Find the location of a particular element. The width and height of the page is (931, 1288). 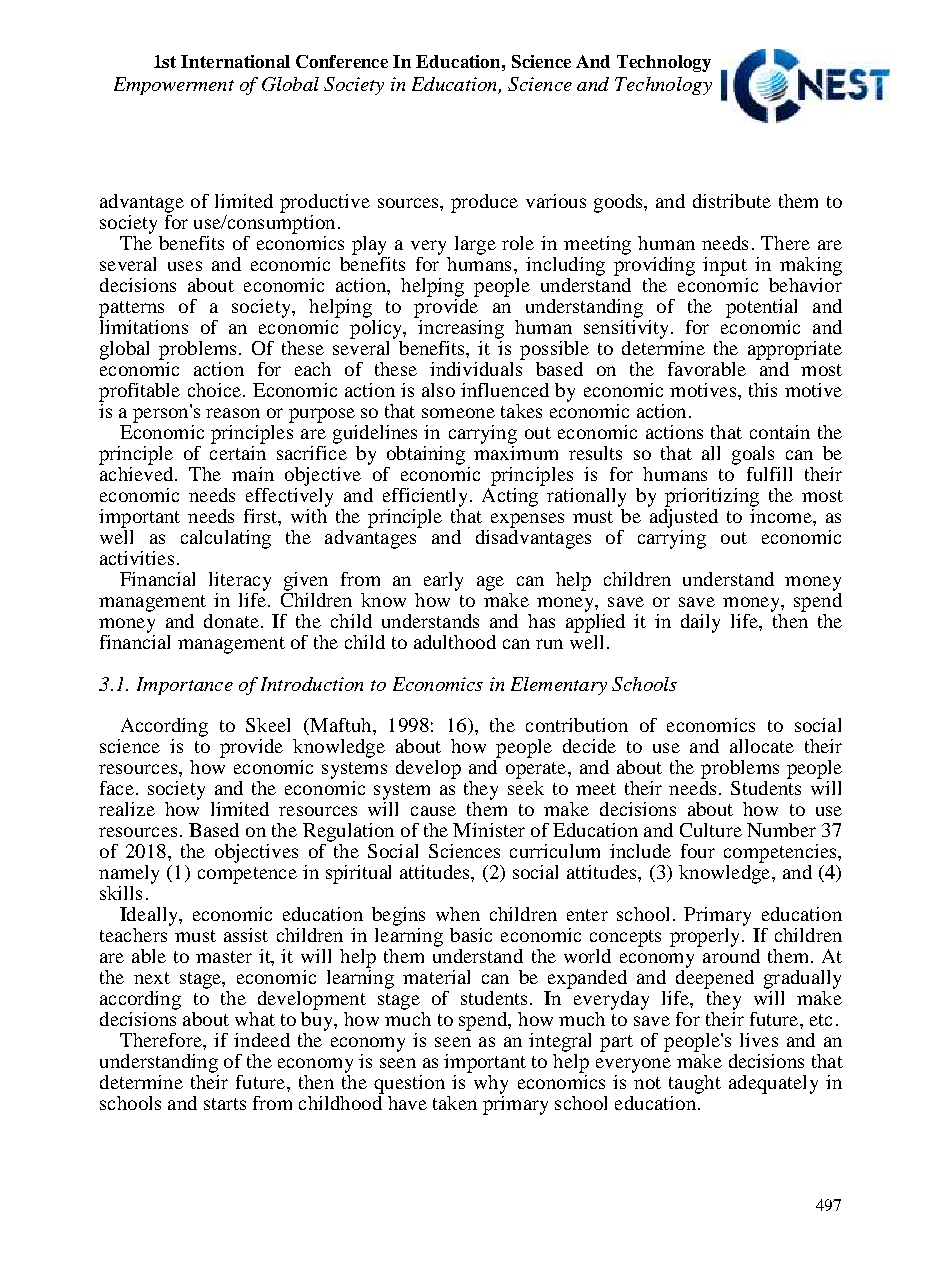

why is located at coordinates (489, 1083).
